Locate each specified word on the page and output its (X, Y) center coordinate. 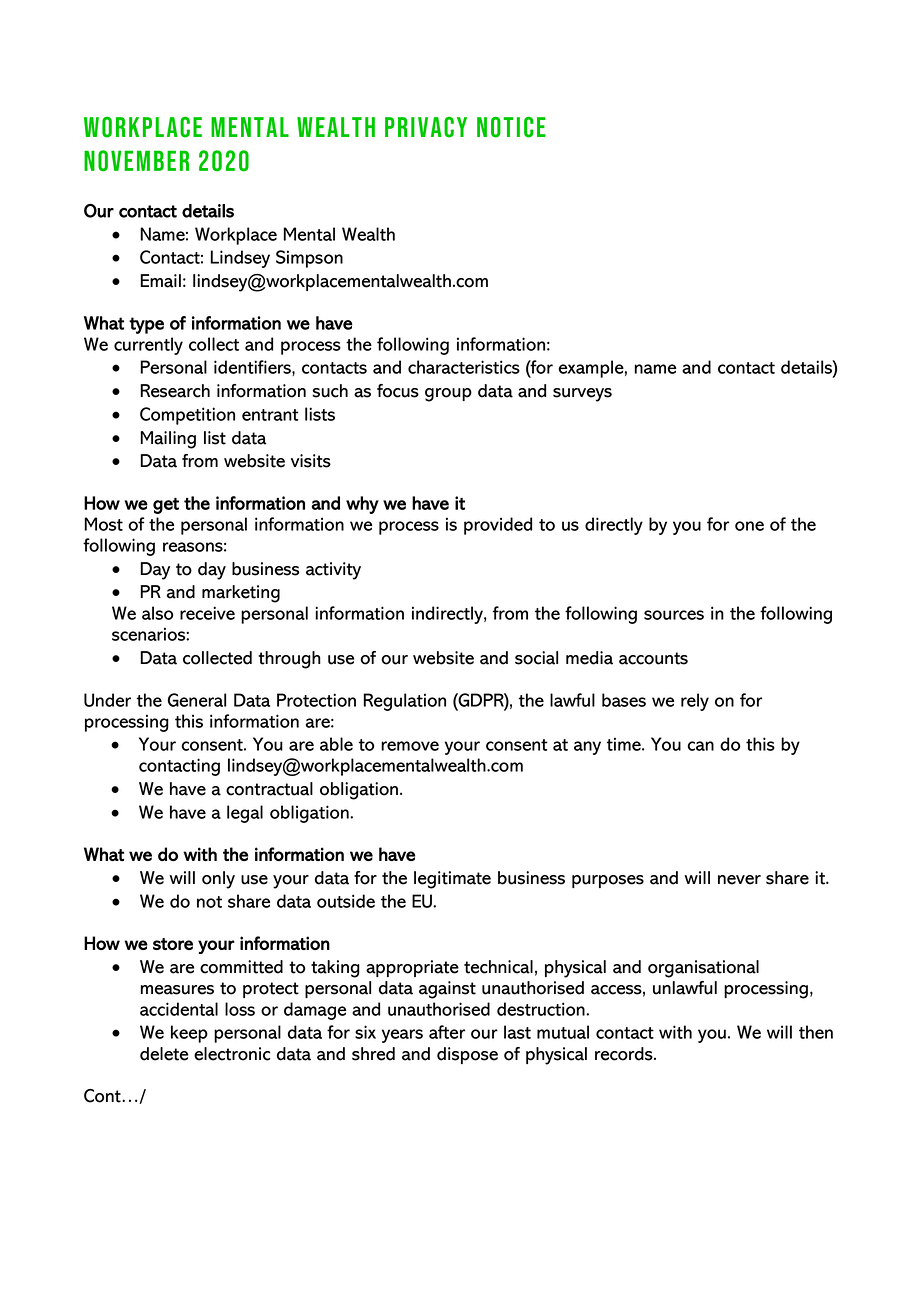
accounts (653, 658)
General (197, 700)
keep (189, 1034)
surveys (582, 395)
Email (160, 281)
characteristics (464, 367)
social (536, 658)
